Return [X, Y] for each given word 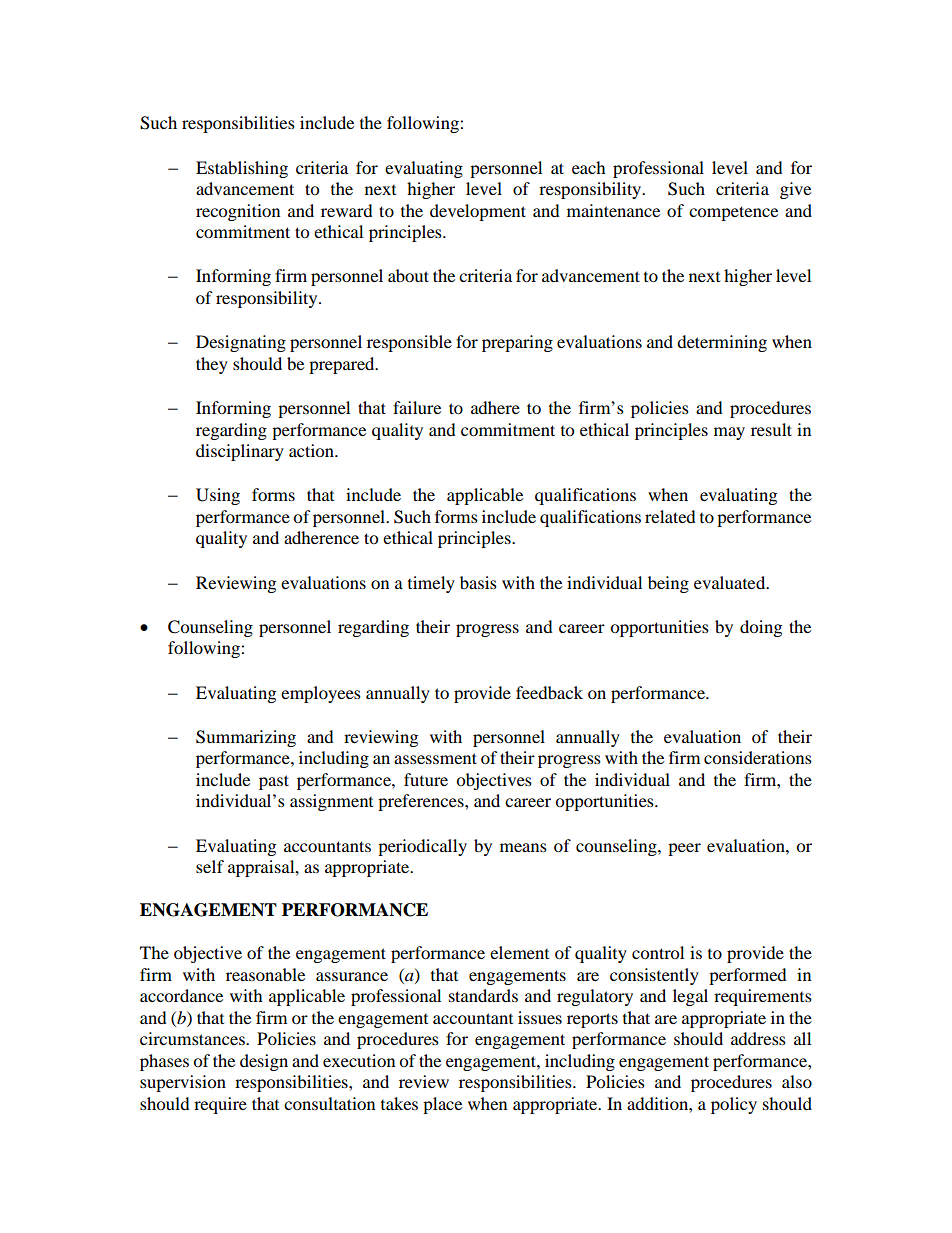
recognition [238, 212]
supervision [183, 1083]
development [478, 212]
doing [761, 628]
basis [478, 582]
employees [321, 694]
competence [733, 213]
